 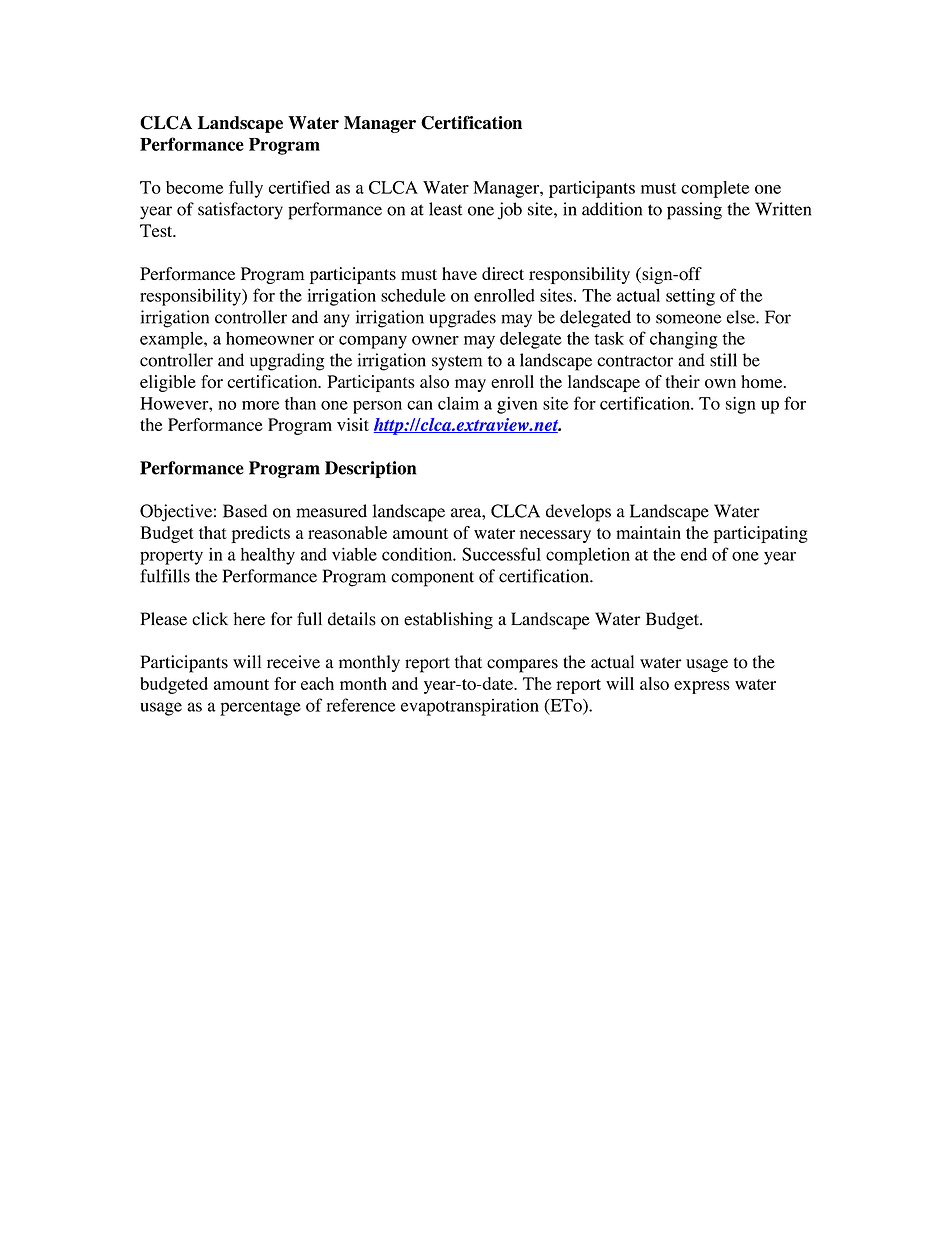 I want to click on example, so click(x=172, y=340).
